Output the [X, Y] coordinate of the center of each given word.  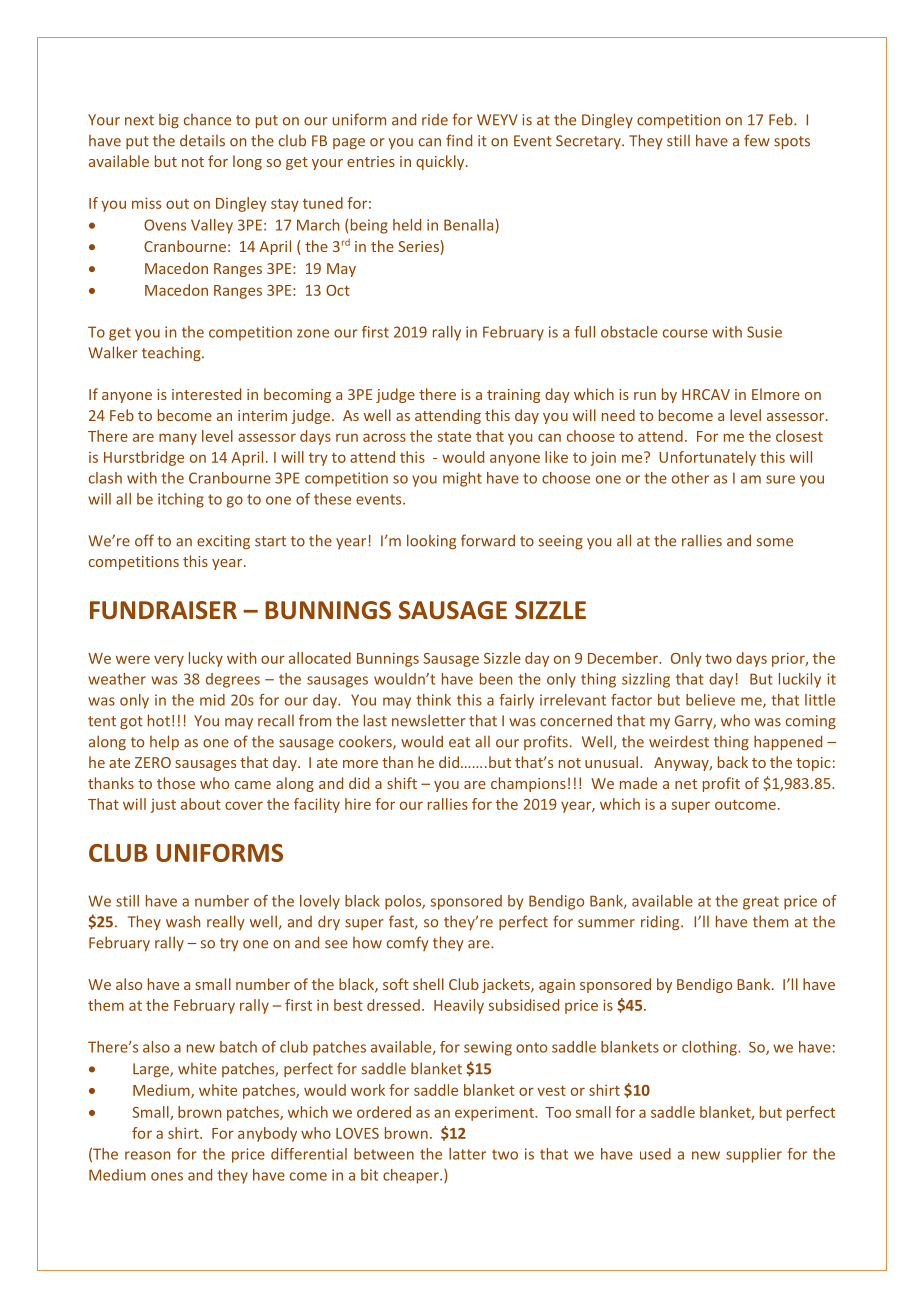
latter [467, 1154]
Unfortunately [707, 458]
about [201, 804]
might [462, 479]
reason [147, 1155]
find [459, 140]
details [202, 140]
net [686, 784]
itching [181, 500]
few [757, 140]
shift [402, 783]
